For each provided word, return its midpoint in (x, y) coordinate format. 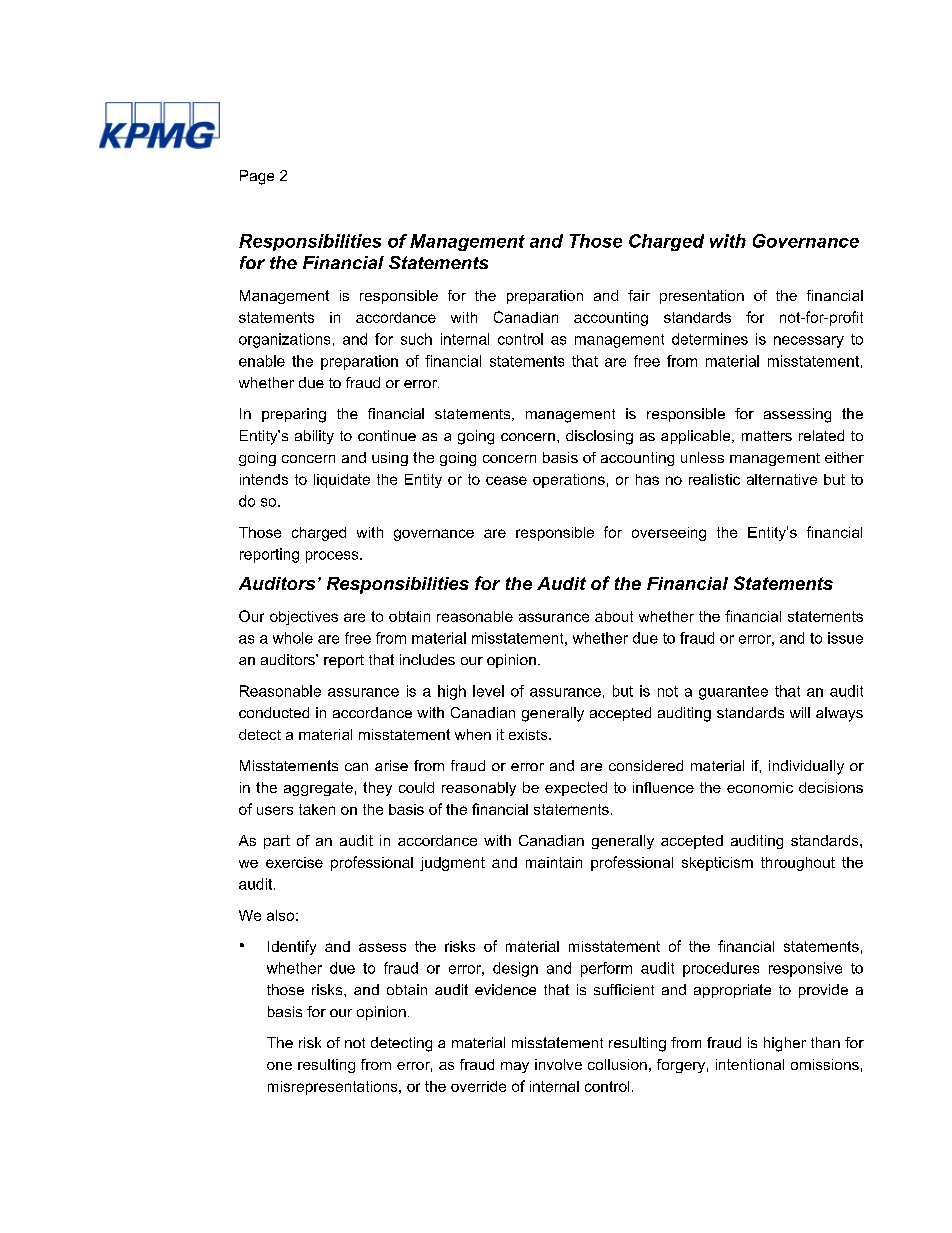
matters (767, 436)
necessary (809, 342)
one (279, 1066)
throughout (798, 864)
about (614, 616)
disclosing (599, 437)
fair (639, 295)
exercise (294, 862)
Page (257, 177)
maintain (554, 862)
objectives (304, 618)
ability (314, 437)
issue (845, 638)
